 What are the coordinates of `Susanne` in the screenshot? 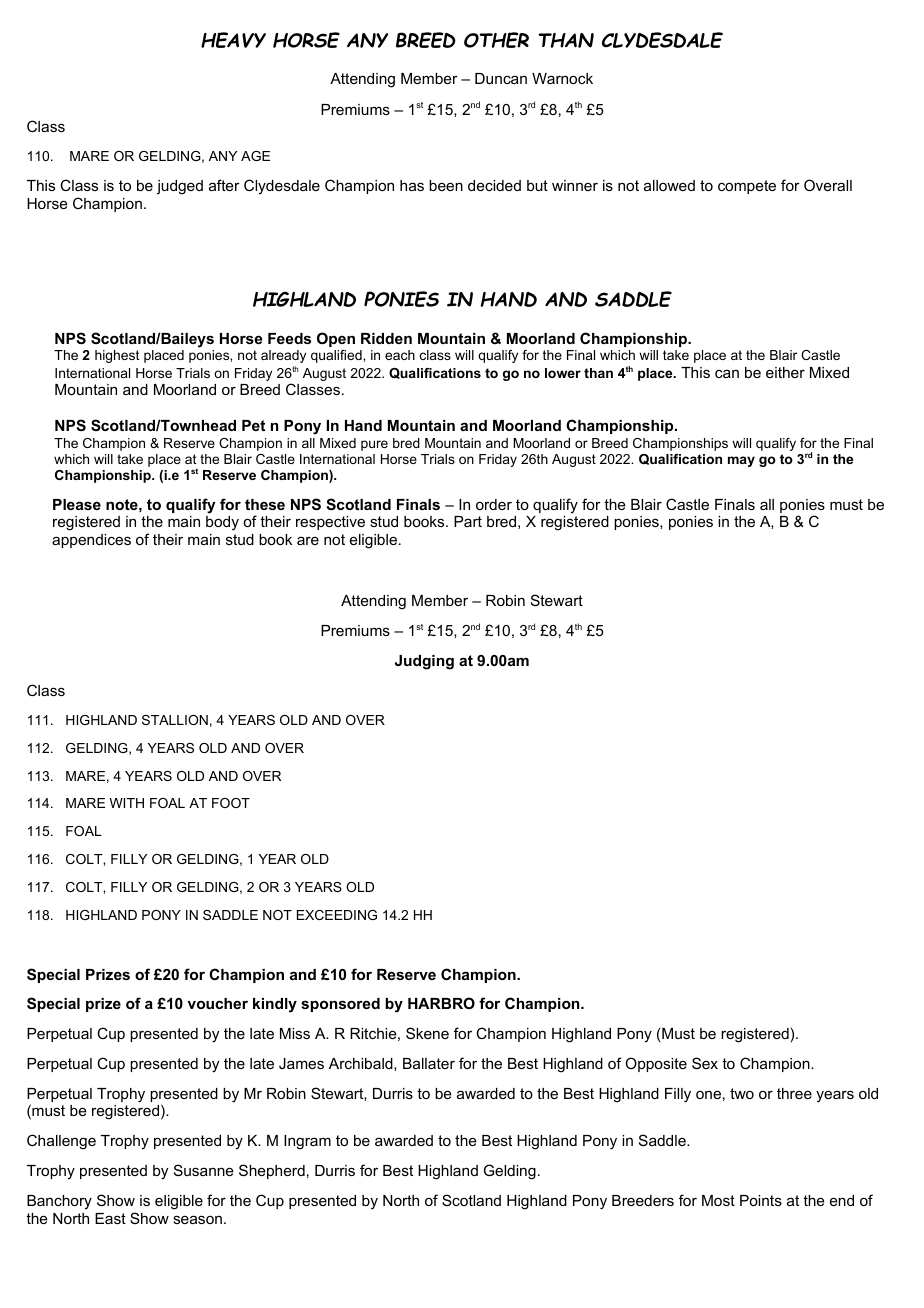 It's located at (204, 1170).
